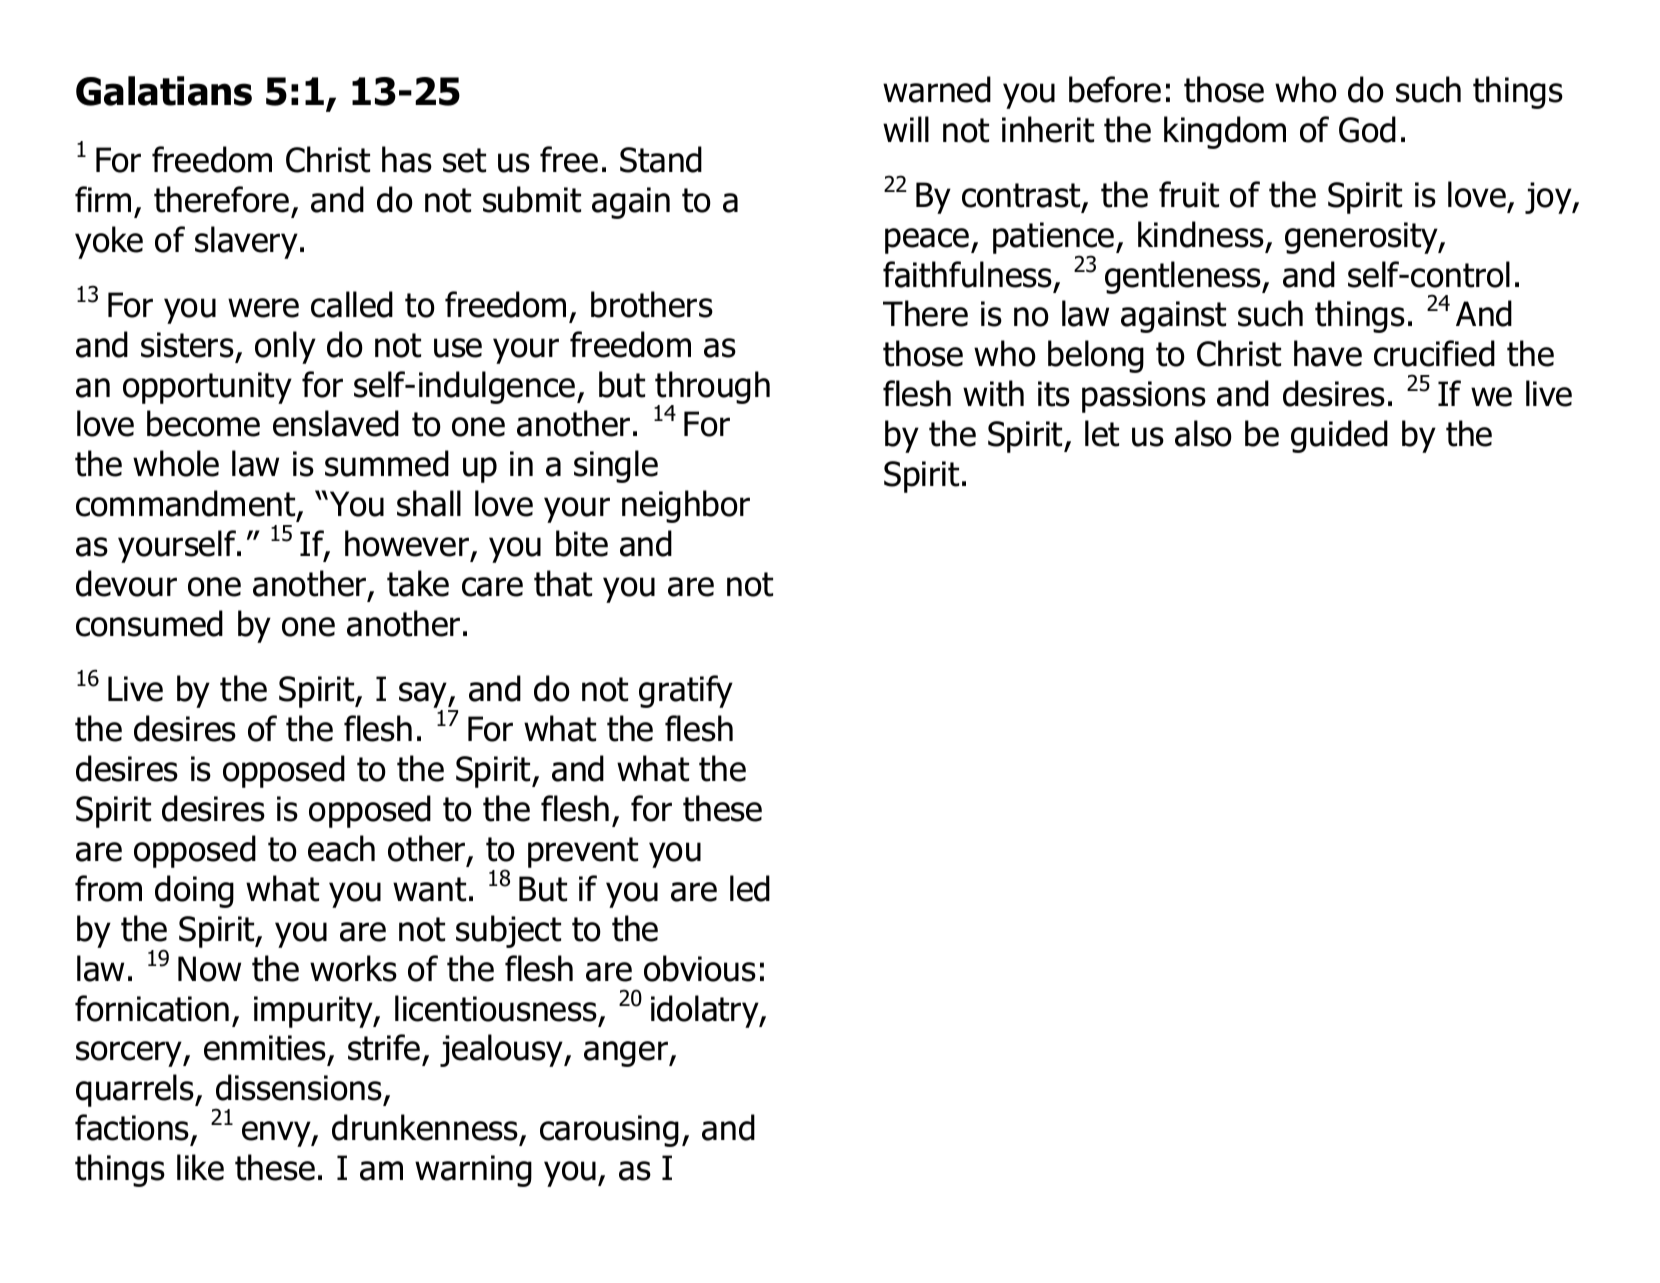 This screenshot has width=1660, height=1283. Describe the element at coordinates (164, 91) in the screenshot. I see `Galatians` at that location.
